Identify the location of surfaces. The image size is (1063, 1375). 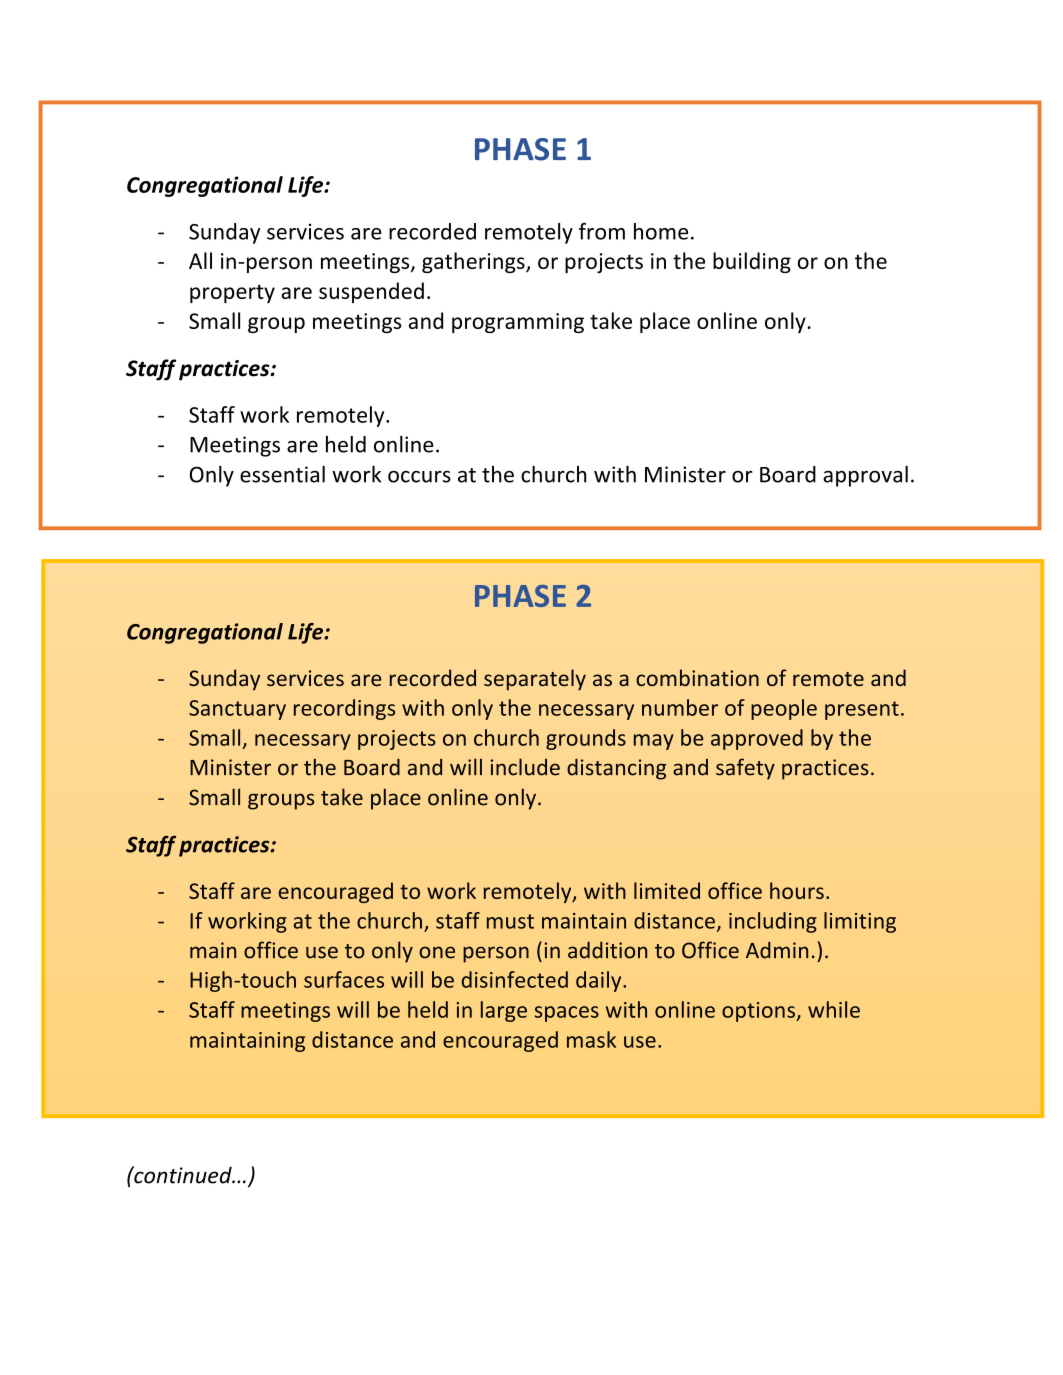
(344, 979).
